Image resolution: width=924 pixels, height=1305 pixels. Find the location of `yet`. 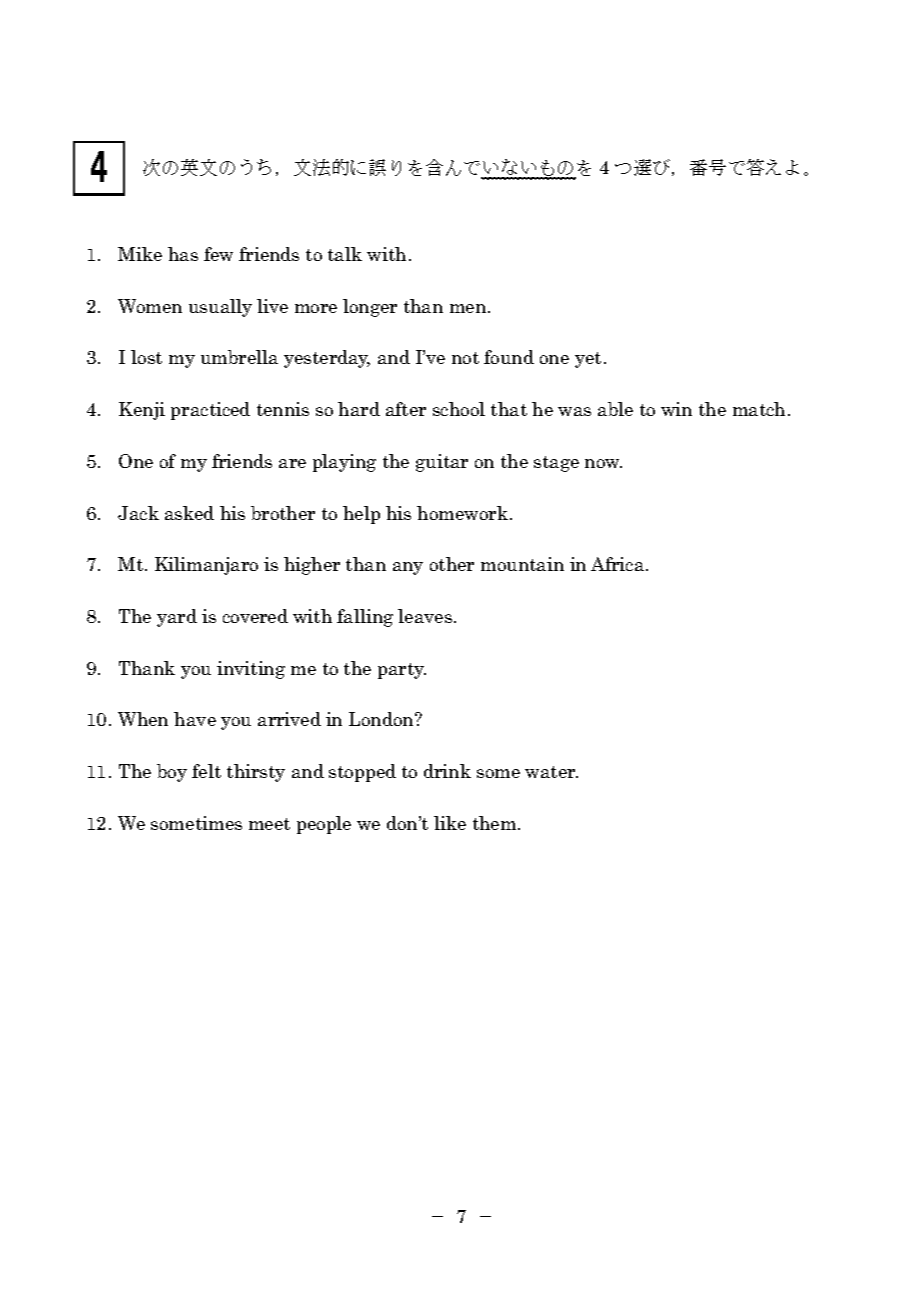

yet is located at coordinates (588, 360).
